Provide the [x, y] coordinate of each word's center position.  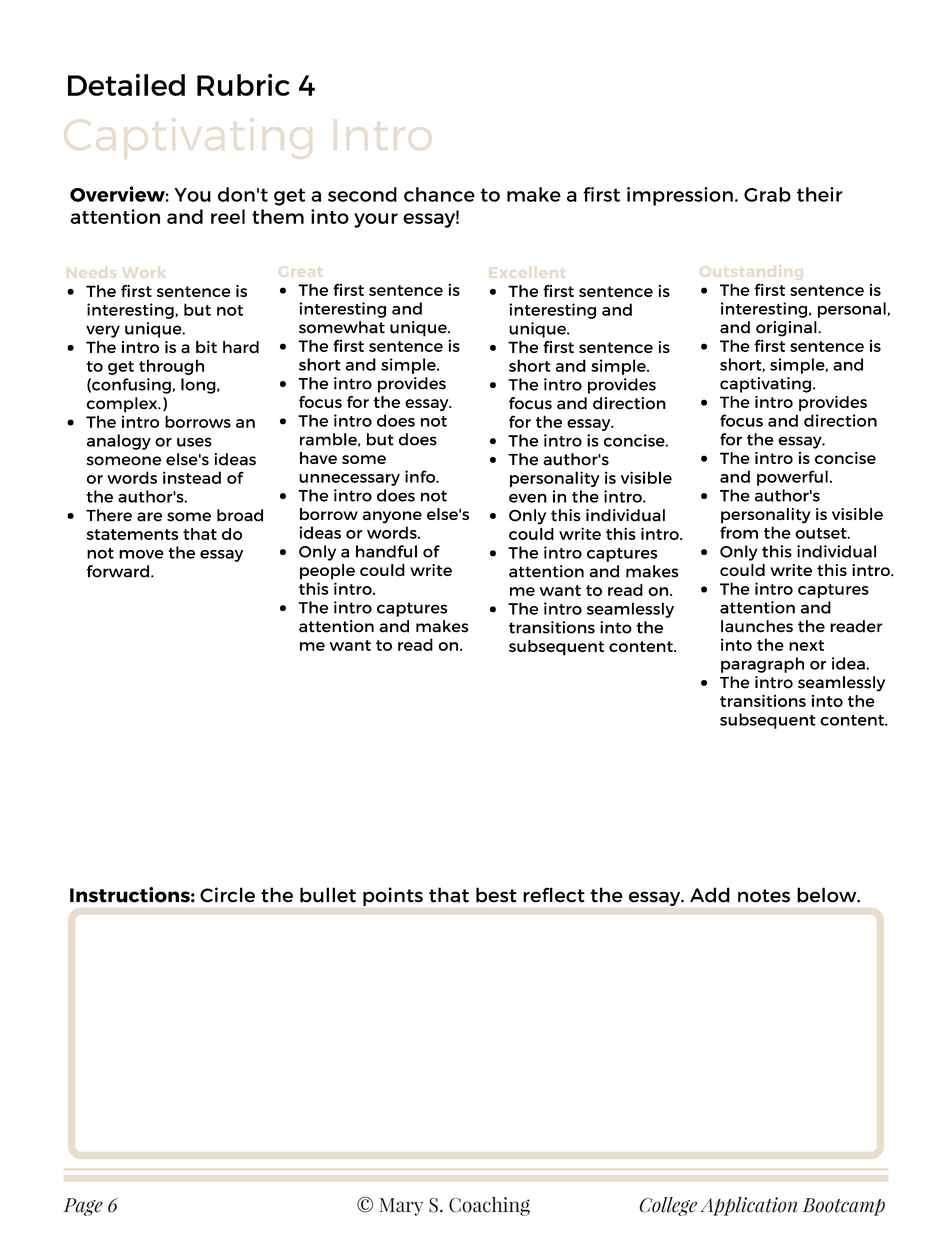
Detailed [126, 85]
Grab [767, 194]
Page [83, 1207]
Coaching [489, 1206]
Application [749, 1206]
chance [439, 194]
